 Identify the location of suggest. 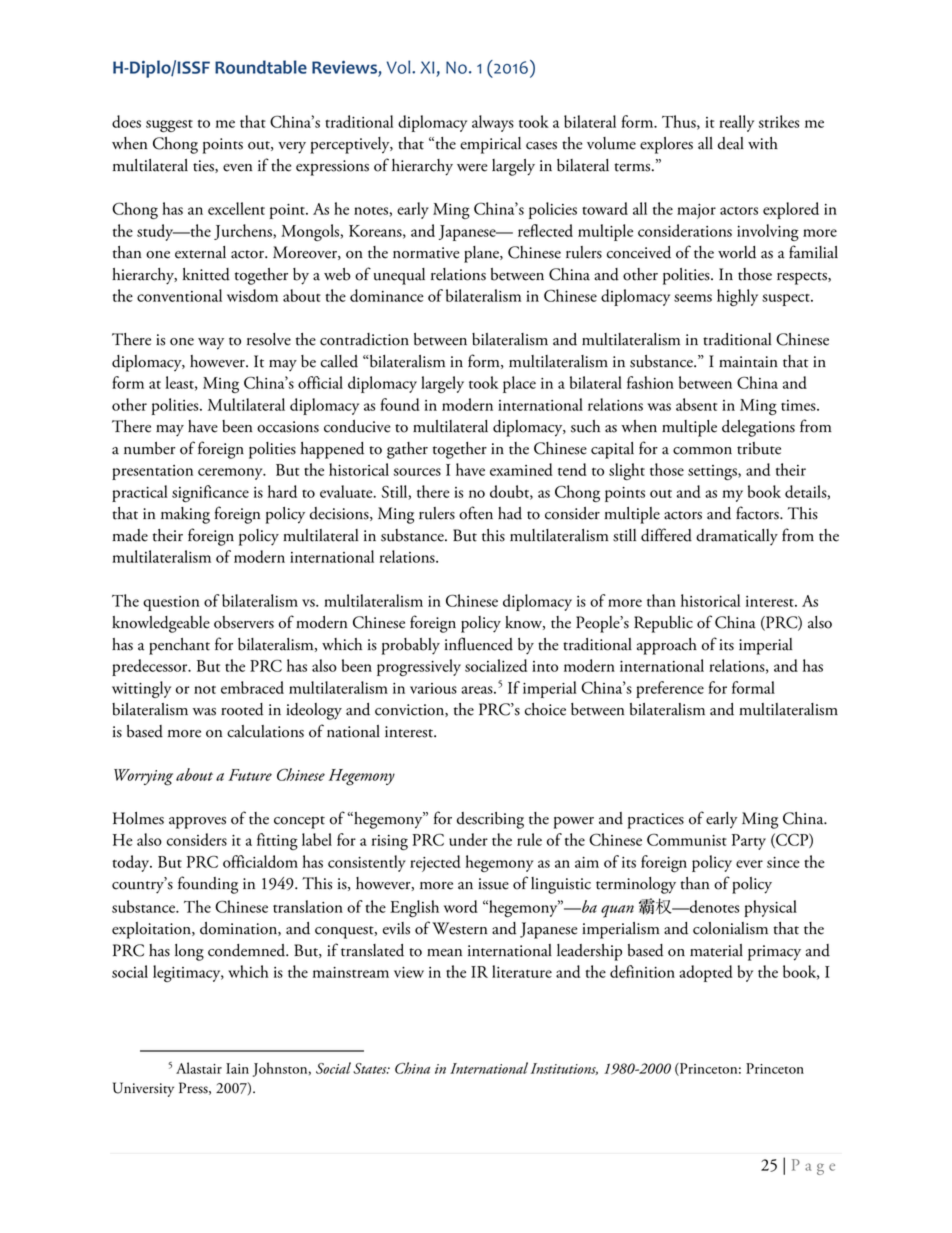
(169, 126).
